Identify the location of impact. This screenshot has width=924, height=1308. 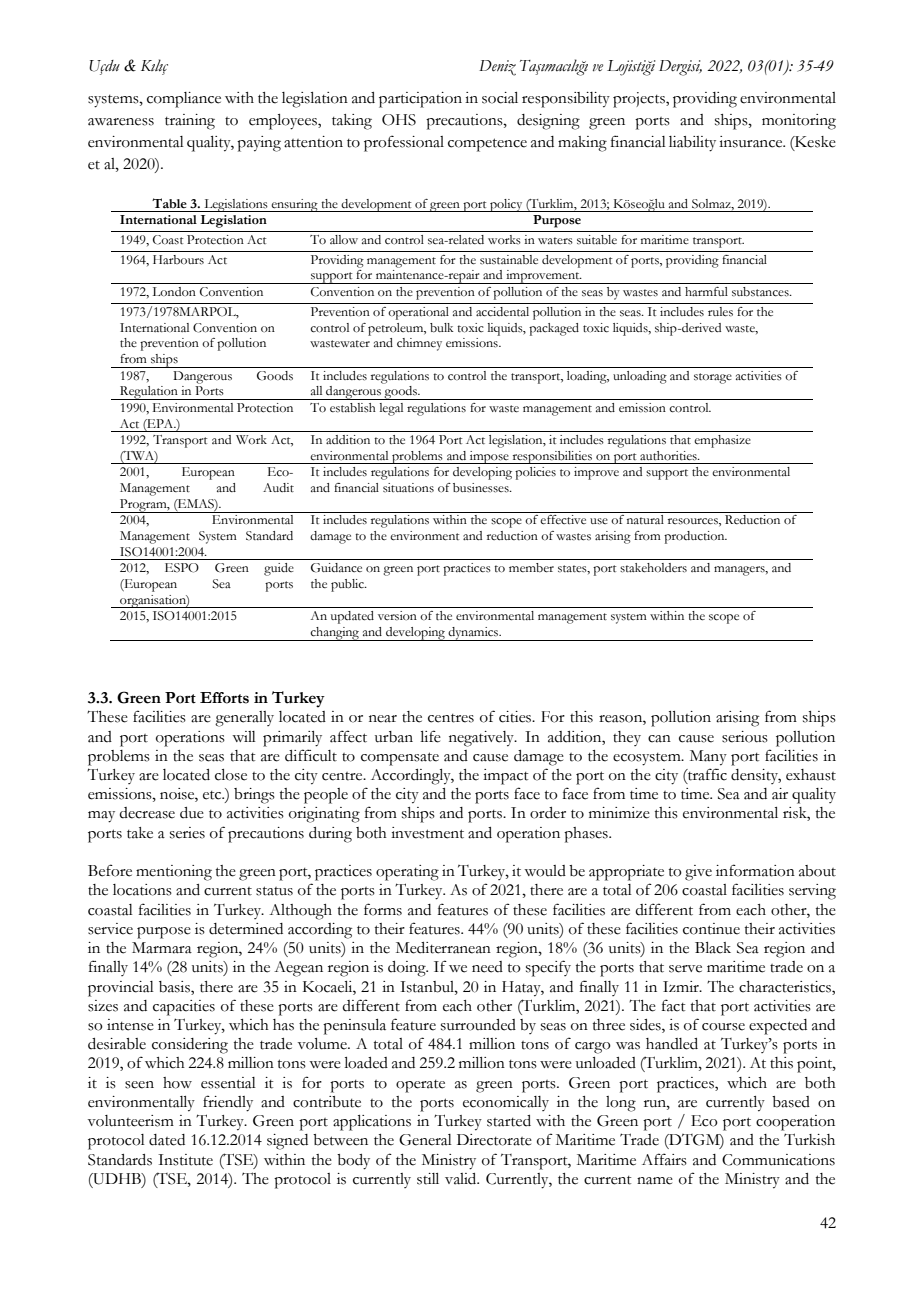
(505, 777).
